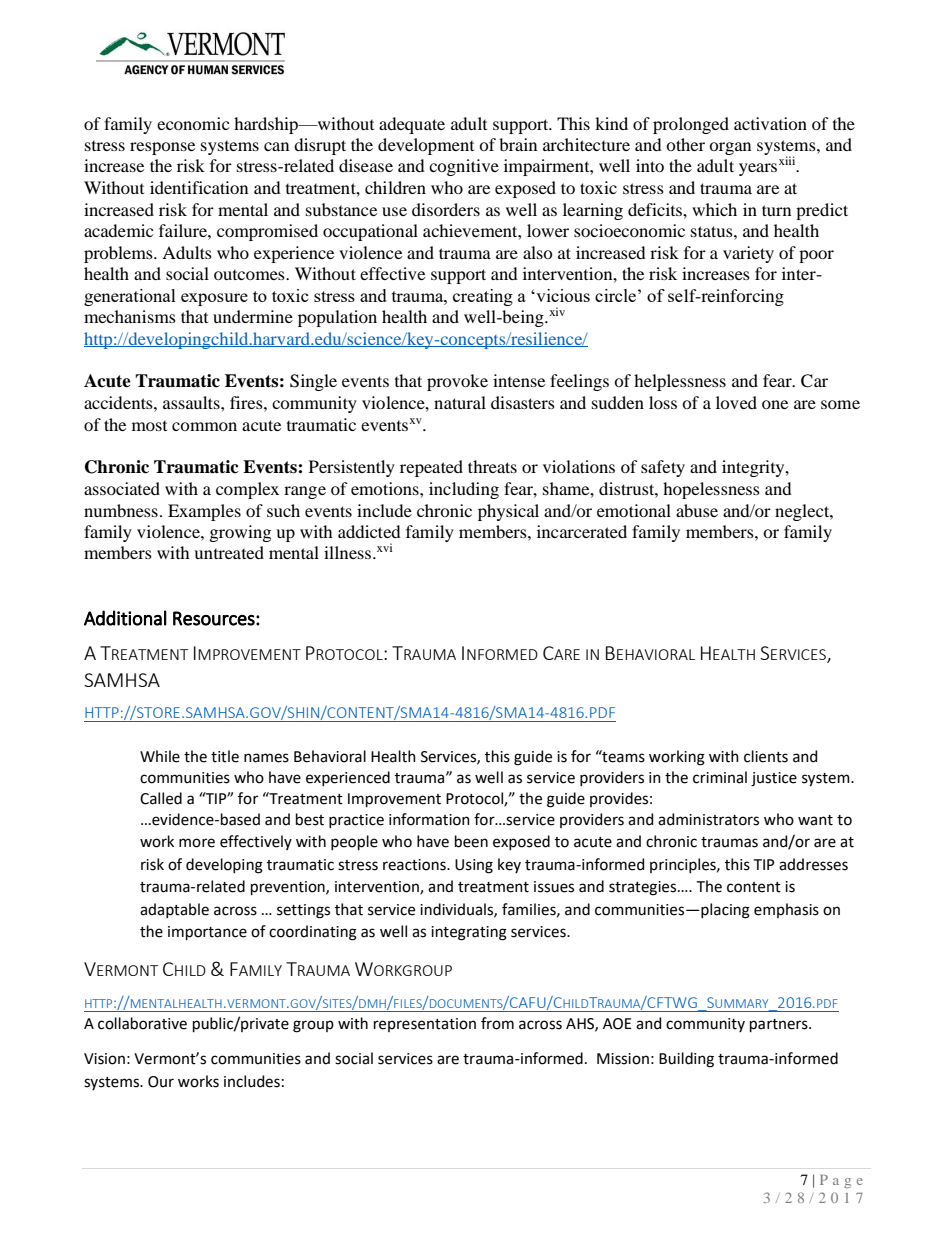  I want to click on untreated, so click(229, 552).
